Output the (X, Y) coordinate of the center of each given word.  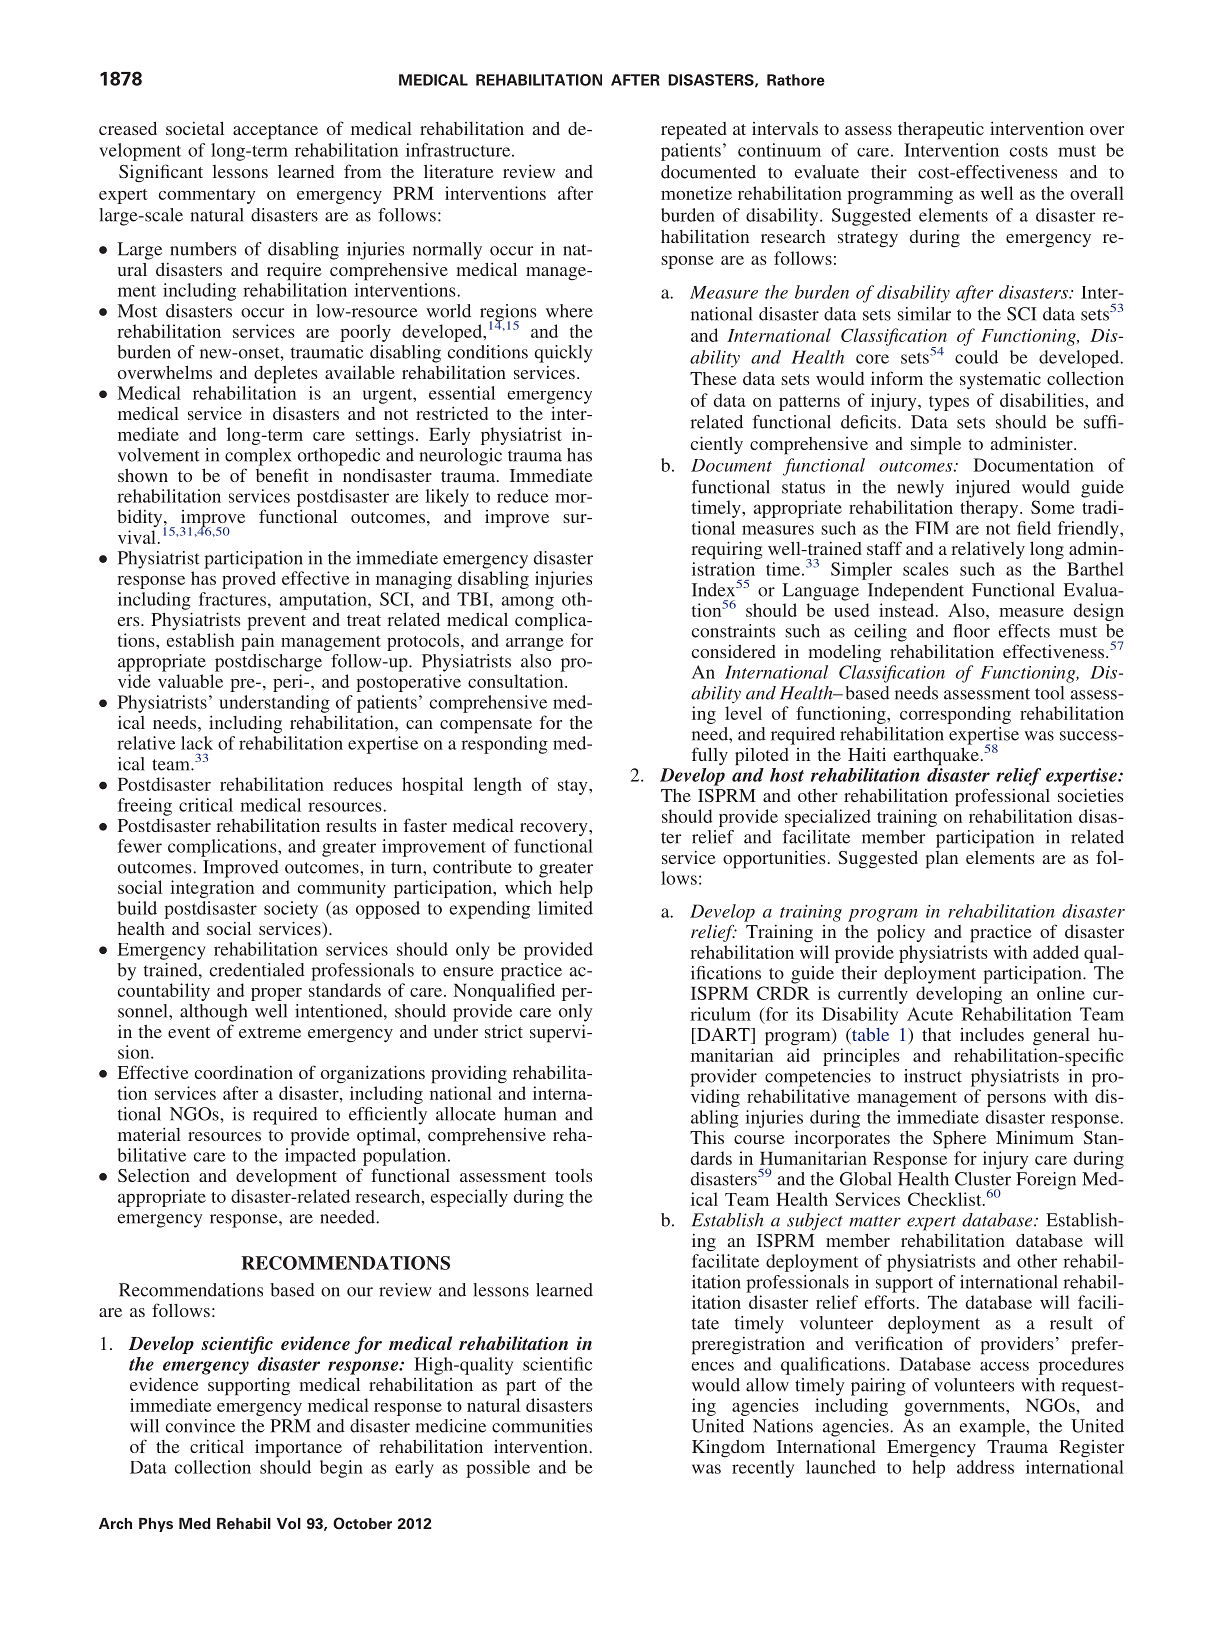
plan (942, 860)
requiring (726, 550)
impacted (320, 1157)
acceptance (275, 132)
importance (298, 1449)
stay (574, 787)
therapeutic (941, 131)
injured (983, 489)
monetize (696, 193)
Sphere (959, 1140)
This (707, 1137)
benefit (282, 475)
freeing (145, 807)
